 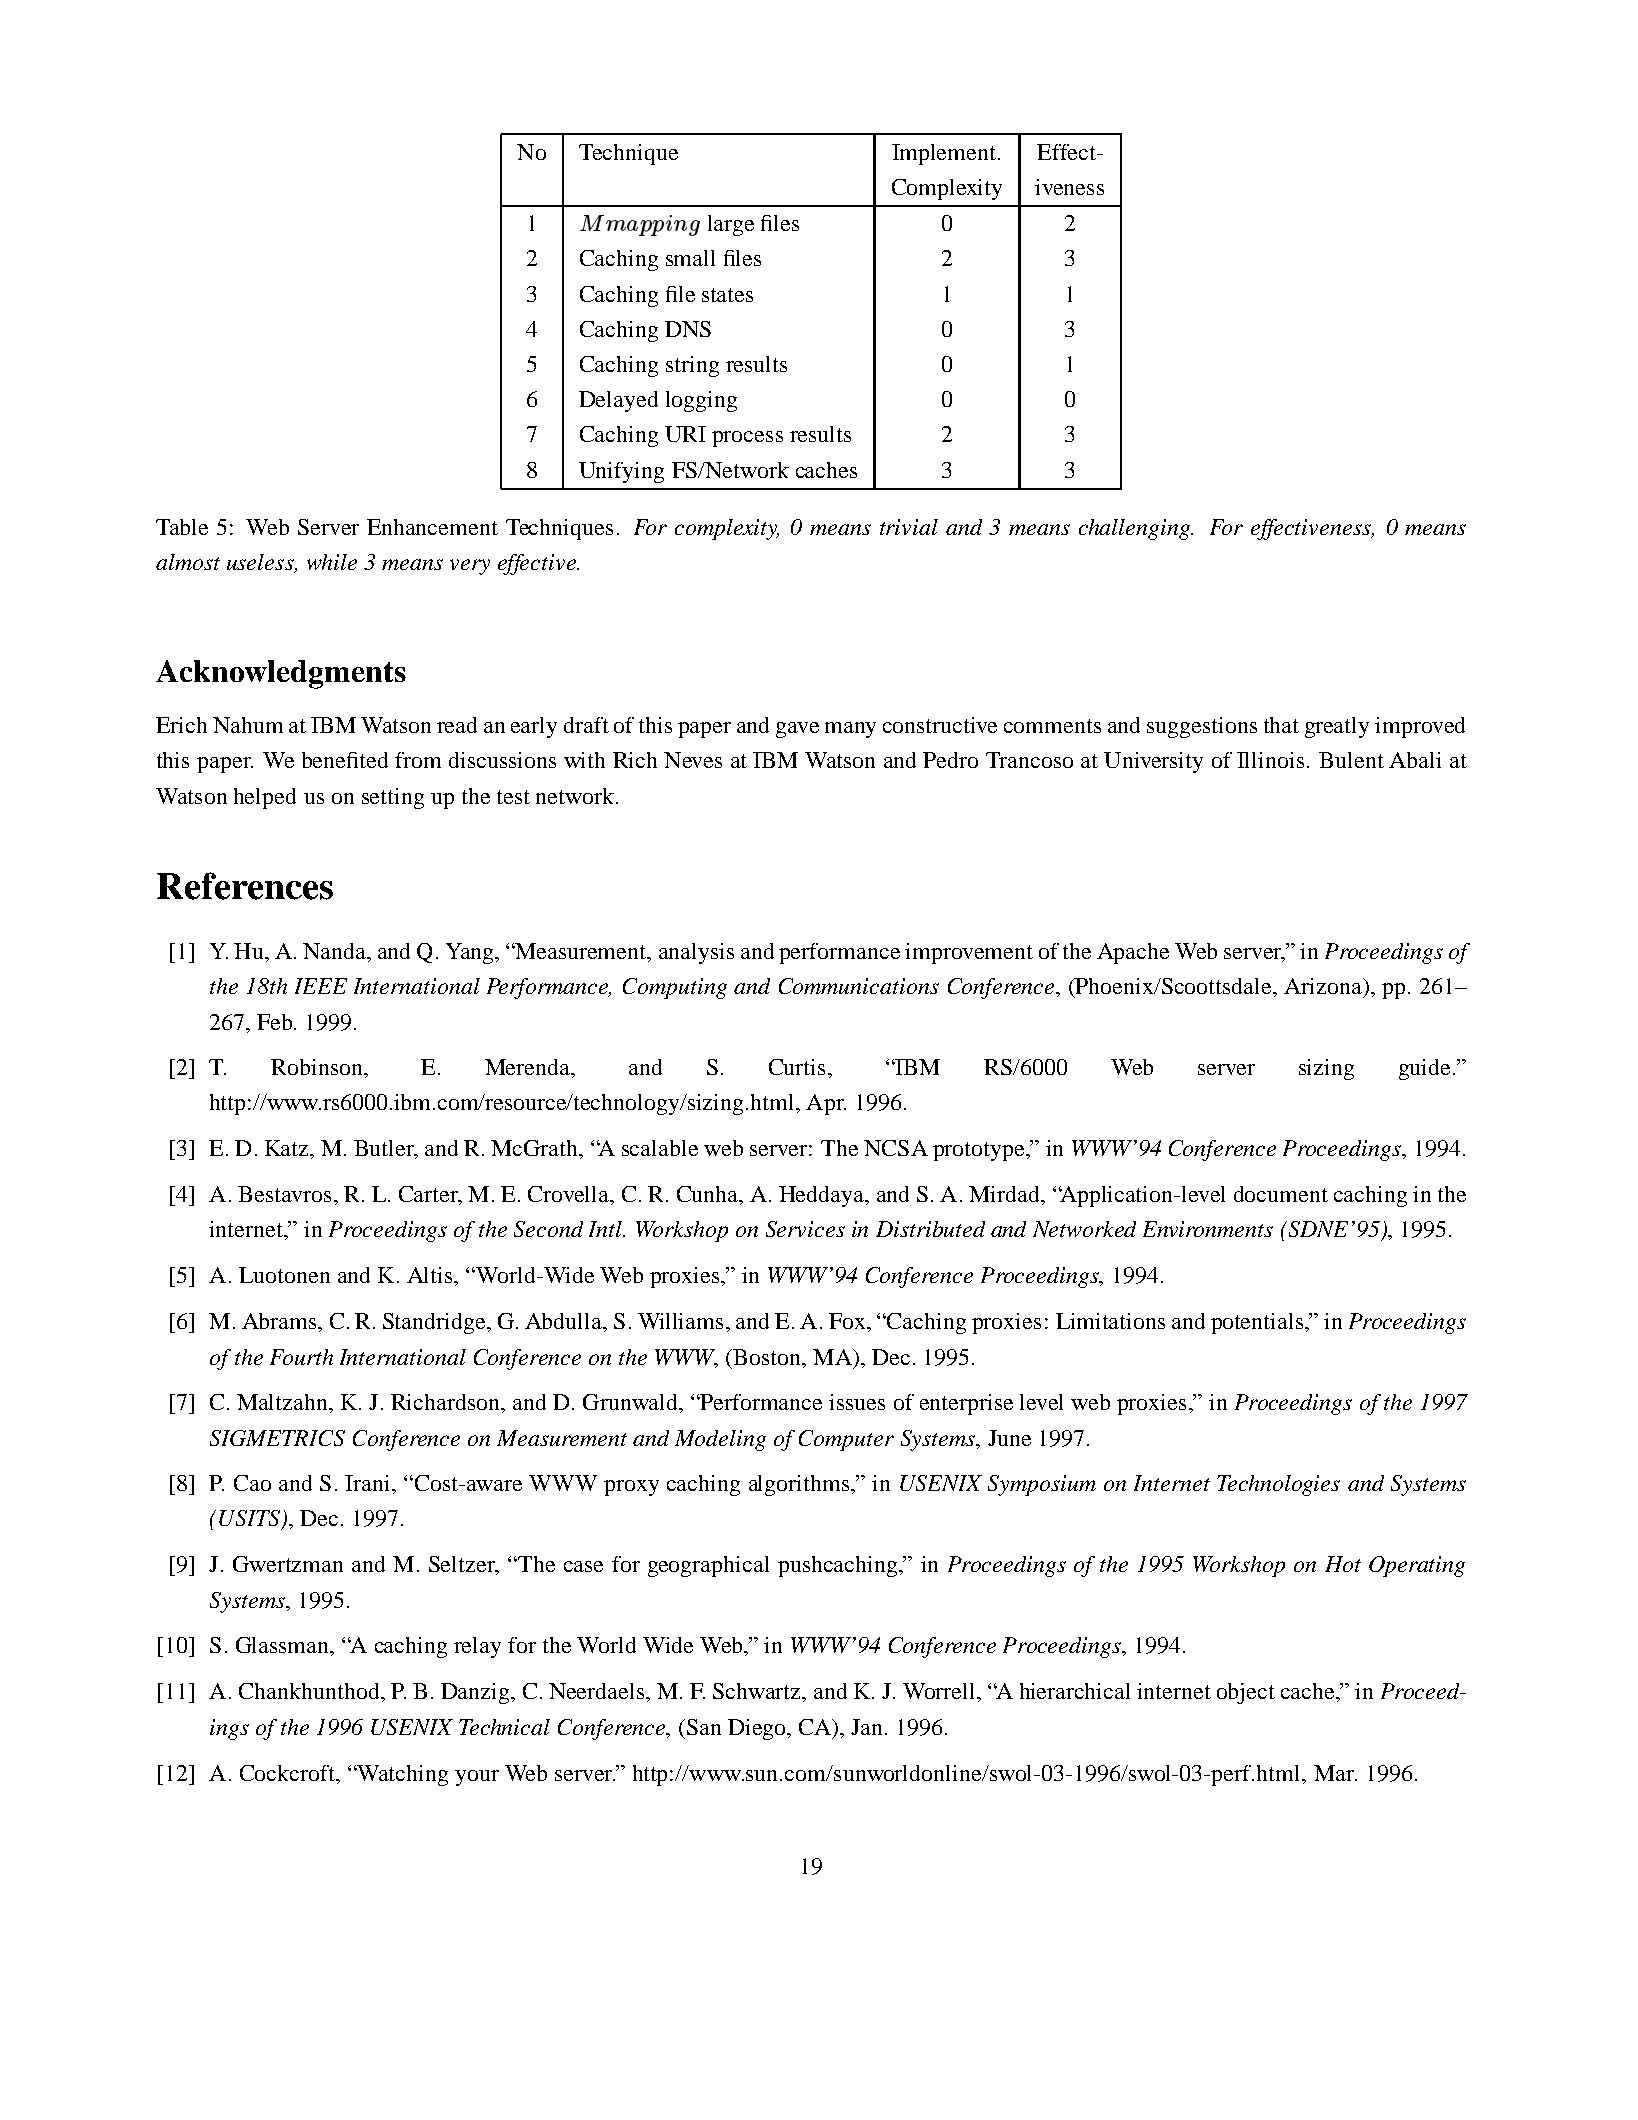 I want to click on small, so click(x=690, y=258).
